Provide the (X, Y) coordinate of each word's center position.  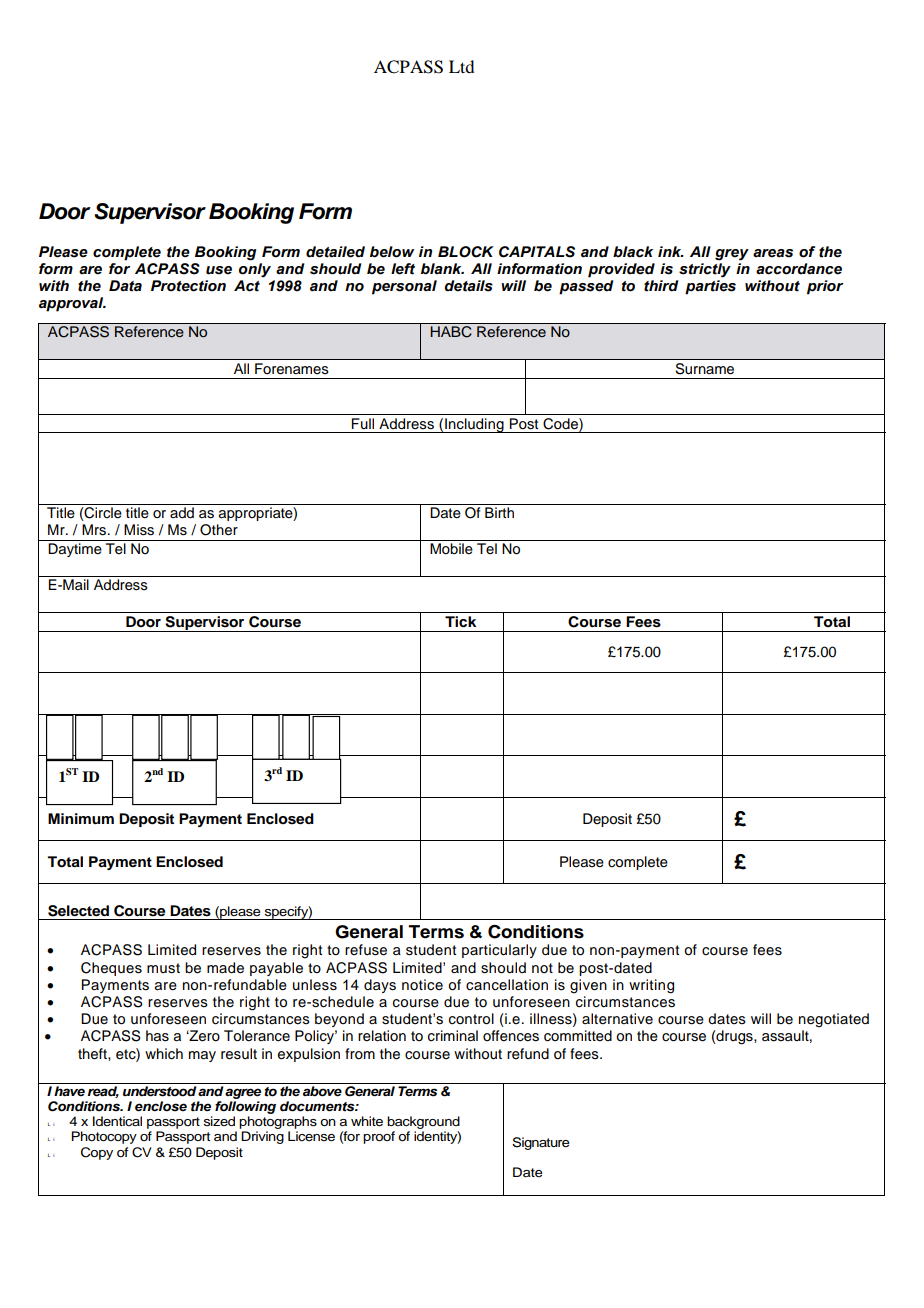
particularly (499, 951)
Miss (139, 530)
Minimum (81, 818)
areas (773, 253)
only (255, 270)
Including (474, 425)
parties (710, 287)
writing (651, 986)
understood (159, 1091)
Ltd (461, 66)
